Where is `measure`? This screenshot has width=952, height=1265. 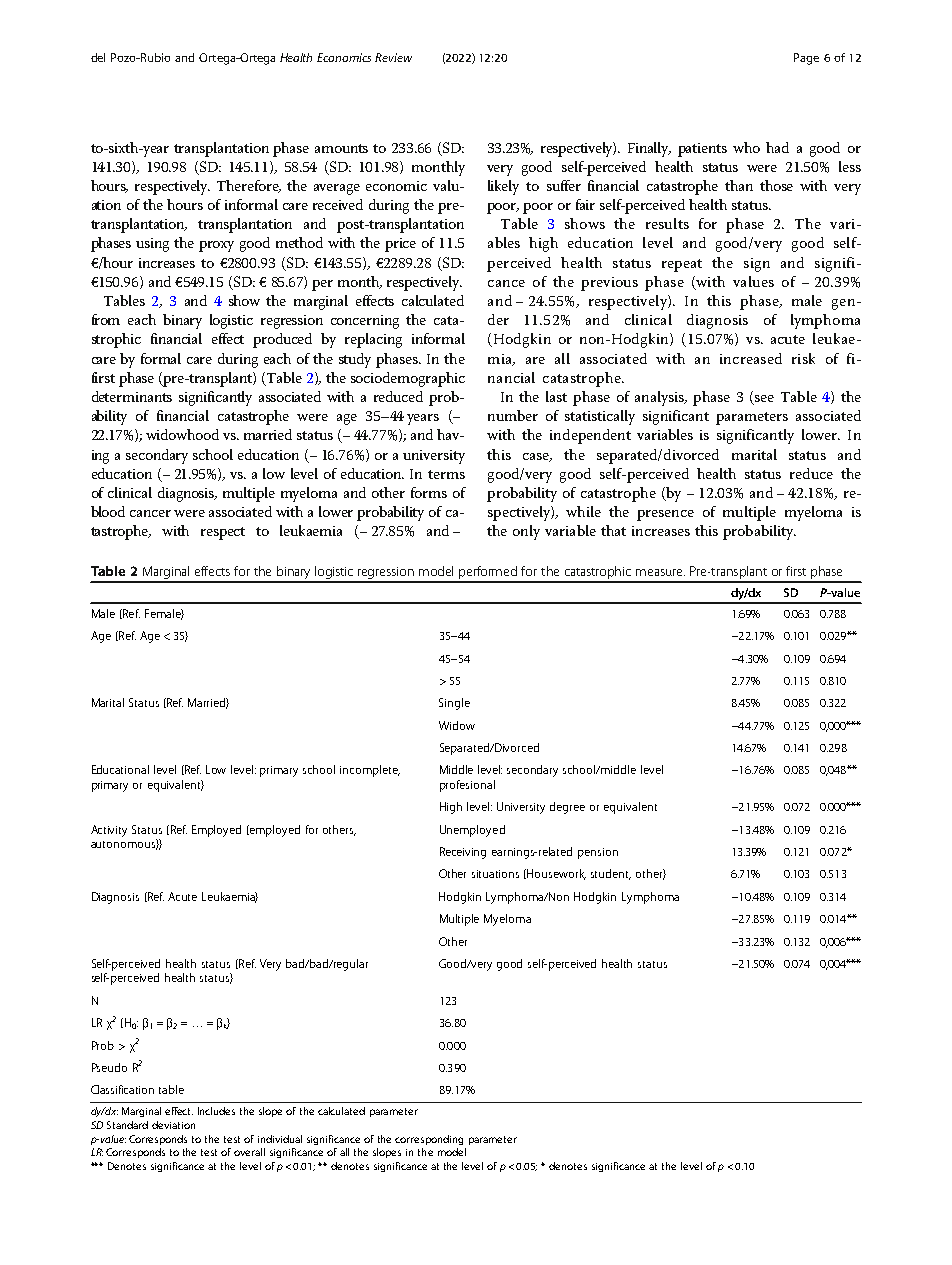 measure is located at coordinates (660, 572).
